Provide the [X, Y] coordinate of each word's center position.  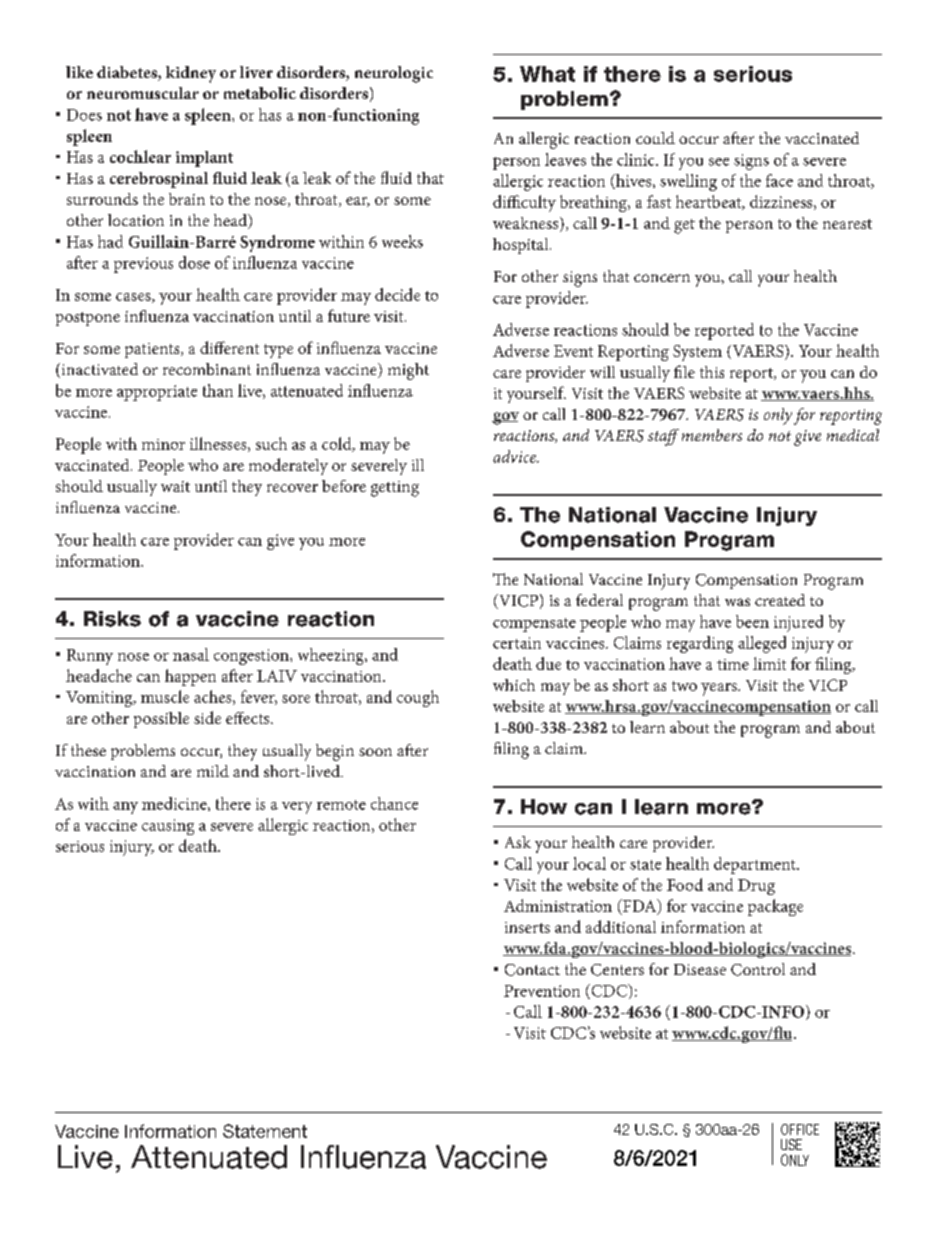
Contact [532, 970]
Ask [518, 842]
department [756, 865]
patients [153, 350]
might [408, 371]
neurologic [394, 74]
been [752, 621]
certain [517, 643]
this [712, 372]
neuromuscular [143, 93]
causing [168, 827]
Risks [112, 619]
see [719, 162]
